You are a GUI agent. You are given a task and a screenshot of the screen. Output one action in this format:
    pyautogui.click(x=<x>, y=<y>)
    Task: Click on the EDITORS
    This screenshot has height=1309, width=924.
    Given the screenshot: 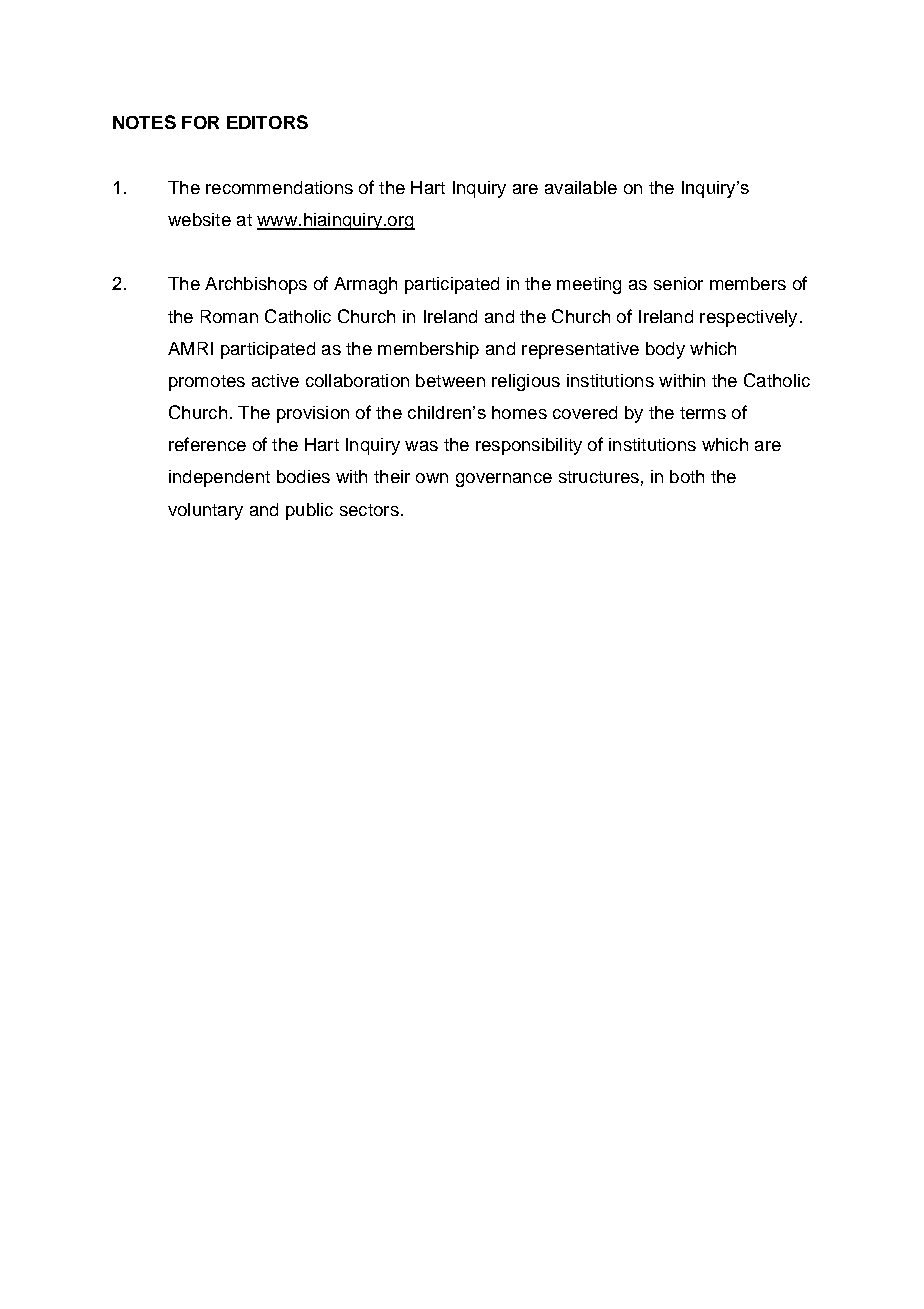 What is the action you would take?
    pyautogui.click(x=267, y=122)
